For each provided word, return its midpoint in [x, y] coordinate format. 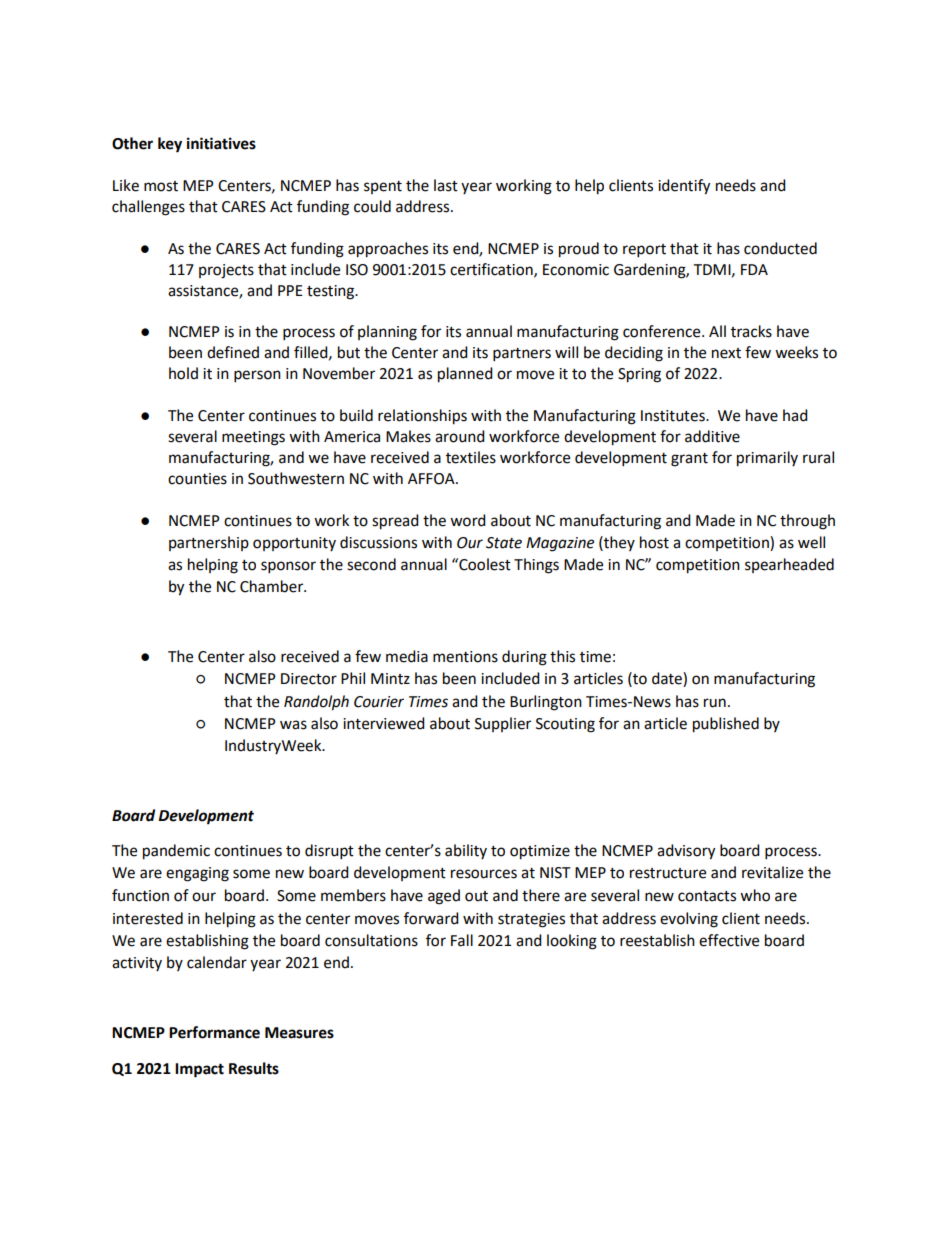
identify [684, 187]
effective [729, 940]
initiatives [221, 143]
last [446, 185]
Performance [214, 1032]
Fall [462, 940]
